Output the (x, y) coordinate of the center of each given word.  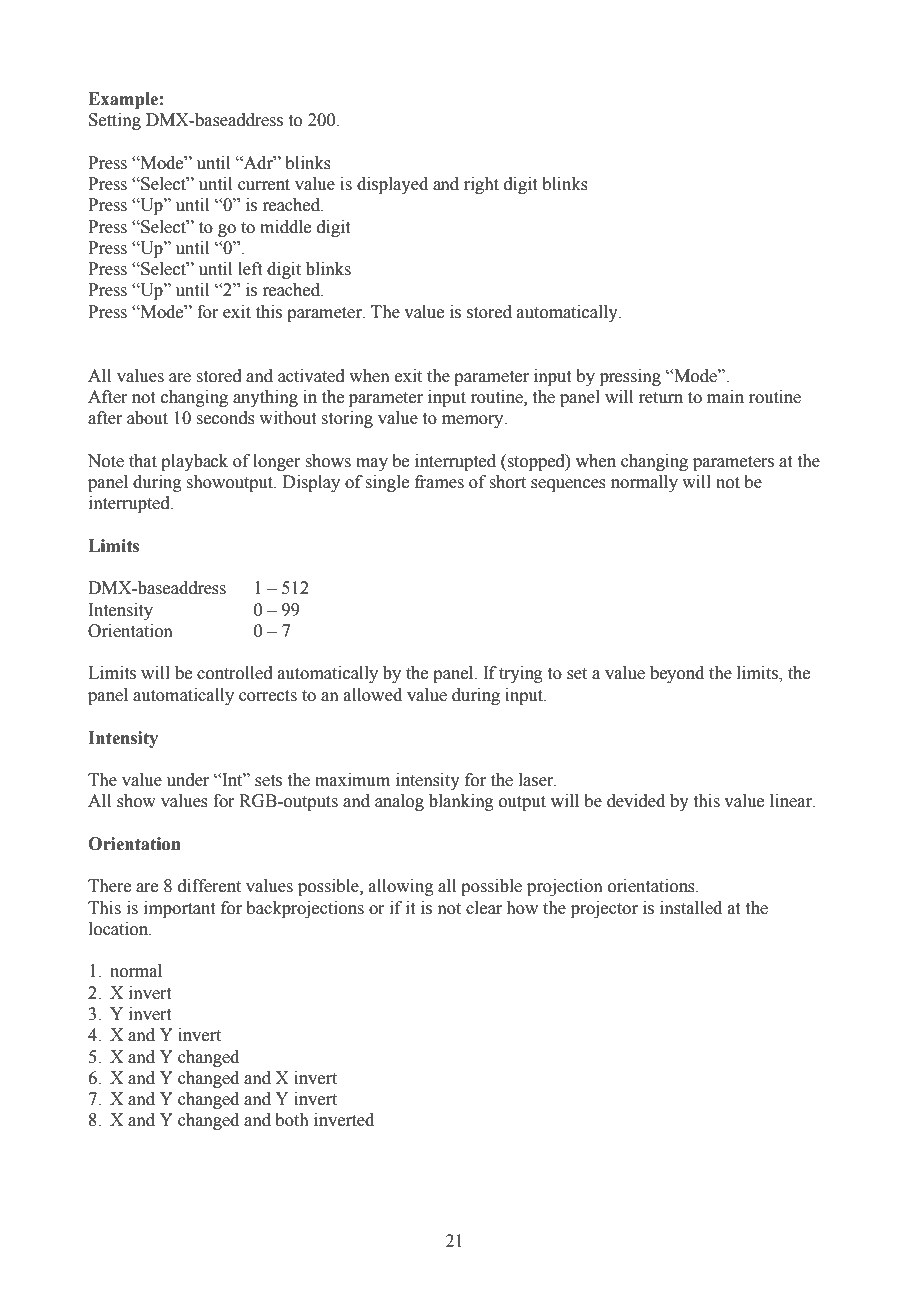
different (209, 886)
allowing (401, 887)
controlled (235, 673)
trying (521, 674)
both (292, 1120)
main (725, 397)
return (661, 398)
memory (474, 421)
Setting (115, 121)
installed (691, 908)
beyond (677, 674)
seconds (225, 418)
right (481, 185)
